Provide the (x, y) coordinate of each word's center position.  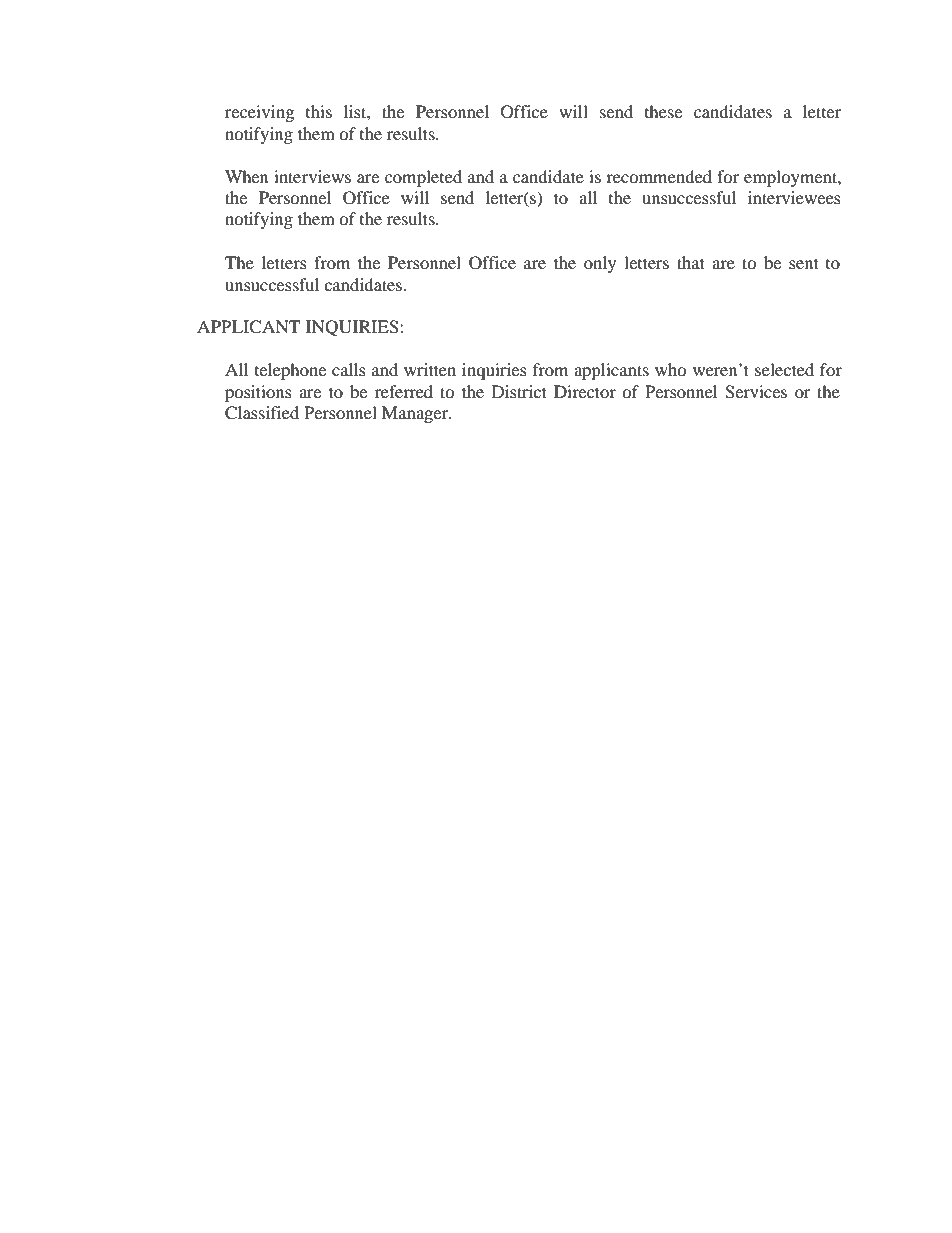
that (691, 262)
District (519, 391)
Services (756, 392)
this (319, 111)
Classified (262, 413)
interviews (312, 176)
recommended (659, 176)
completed (423, 178)
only (600, 264)
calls (349, 369)
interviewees (794, 197)
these (663, 111)
